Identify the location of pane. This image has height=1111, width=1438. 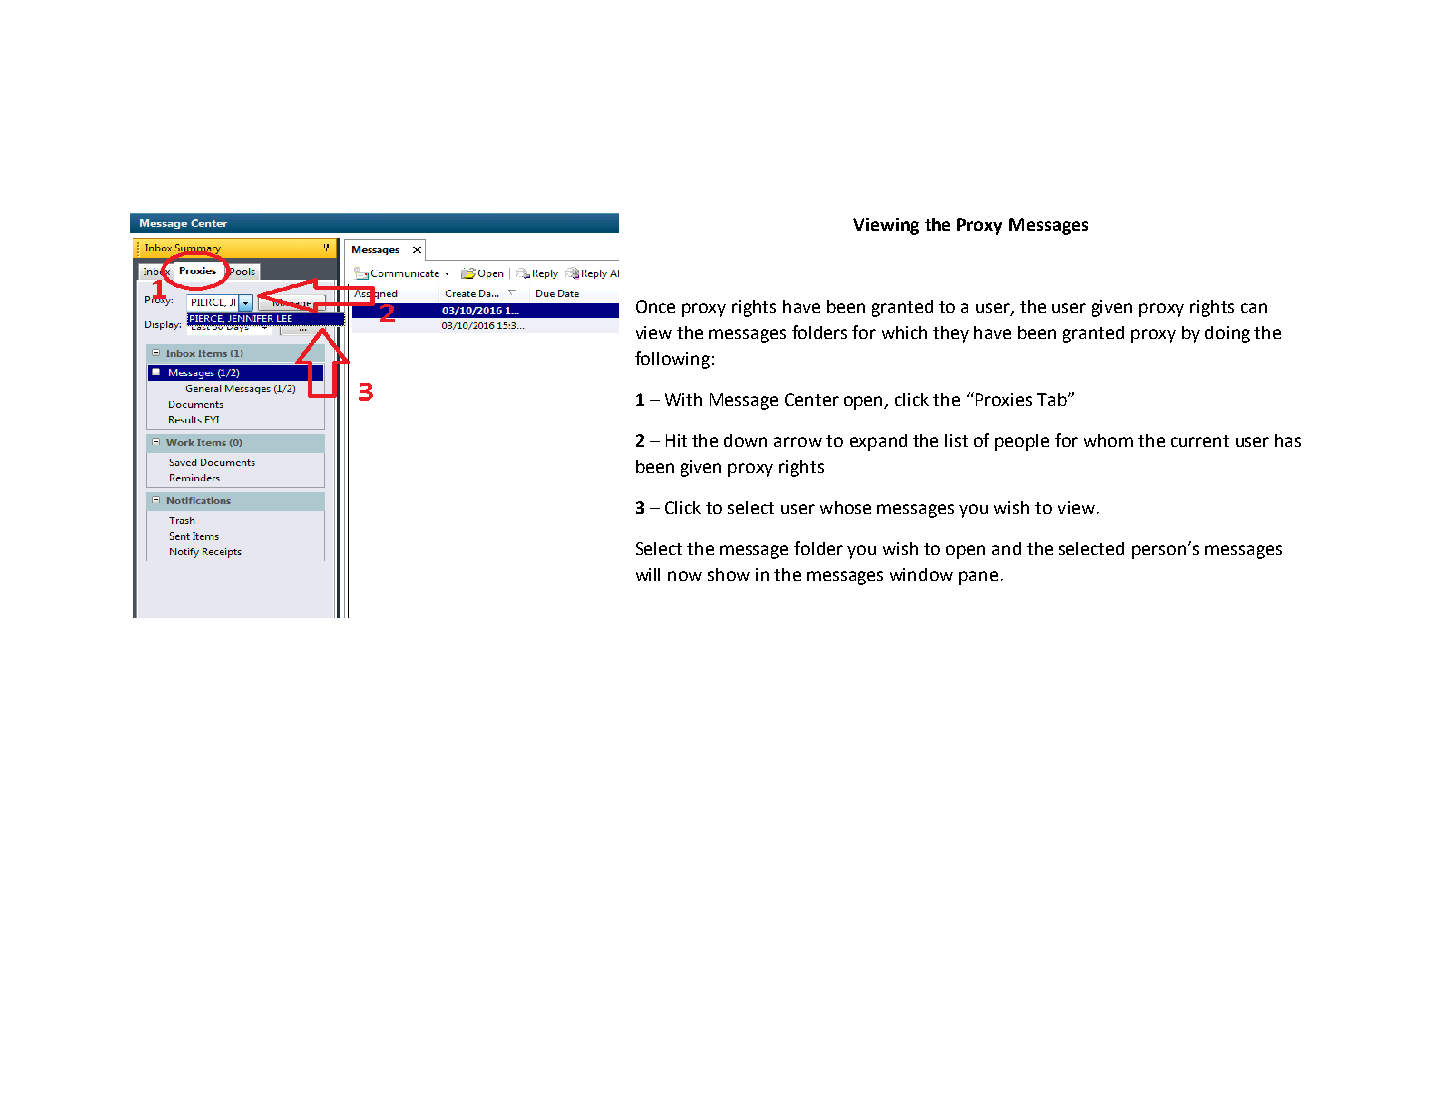
(978, 578).
